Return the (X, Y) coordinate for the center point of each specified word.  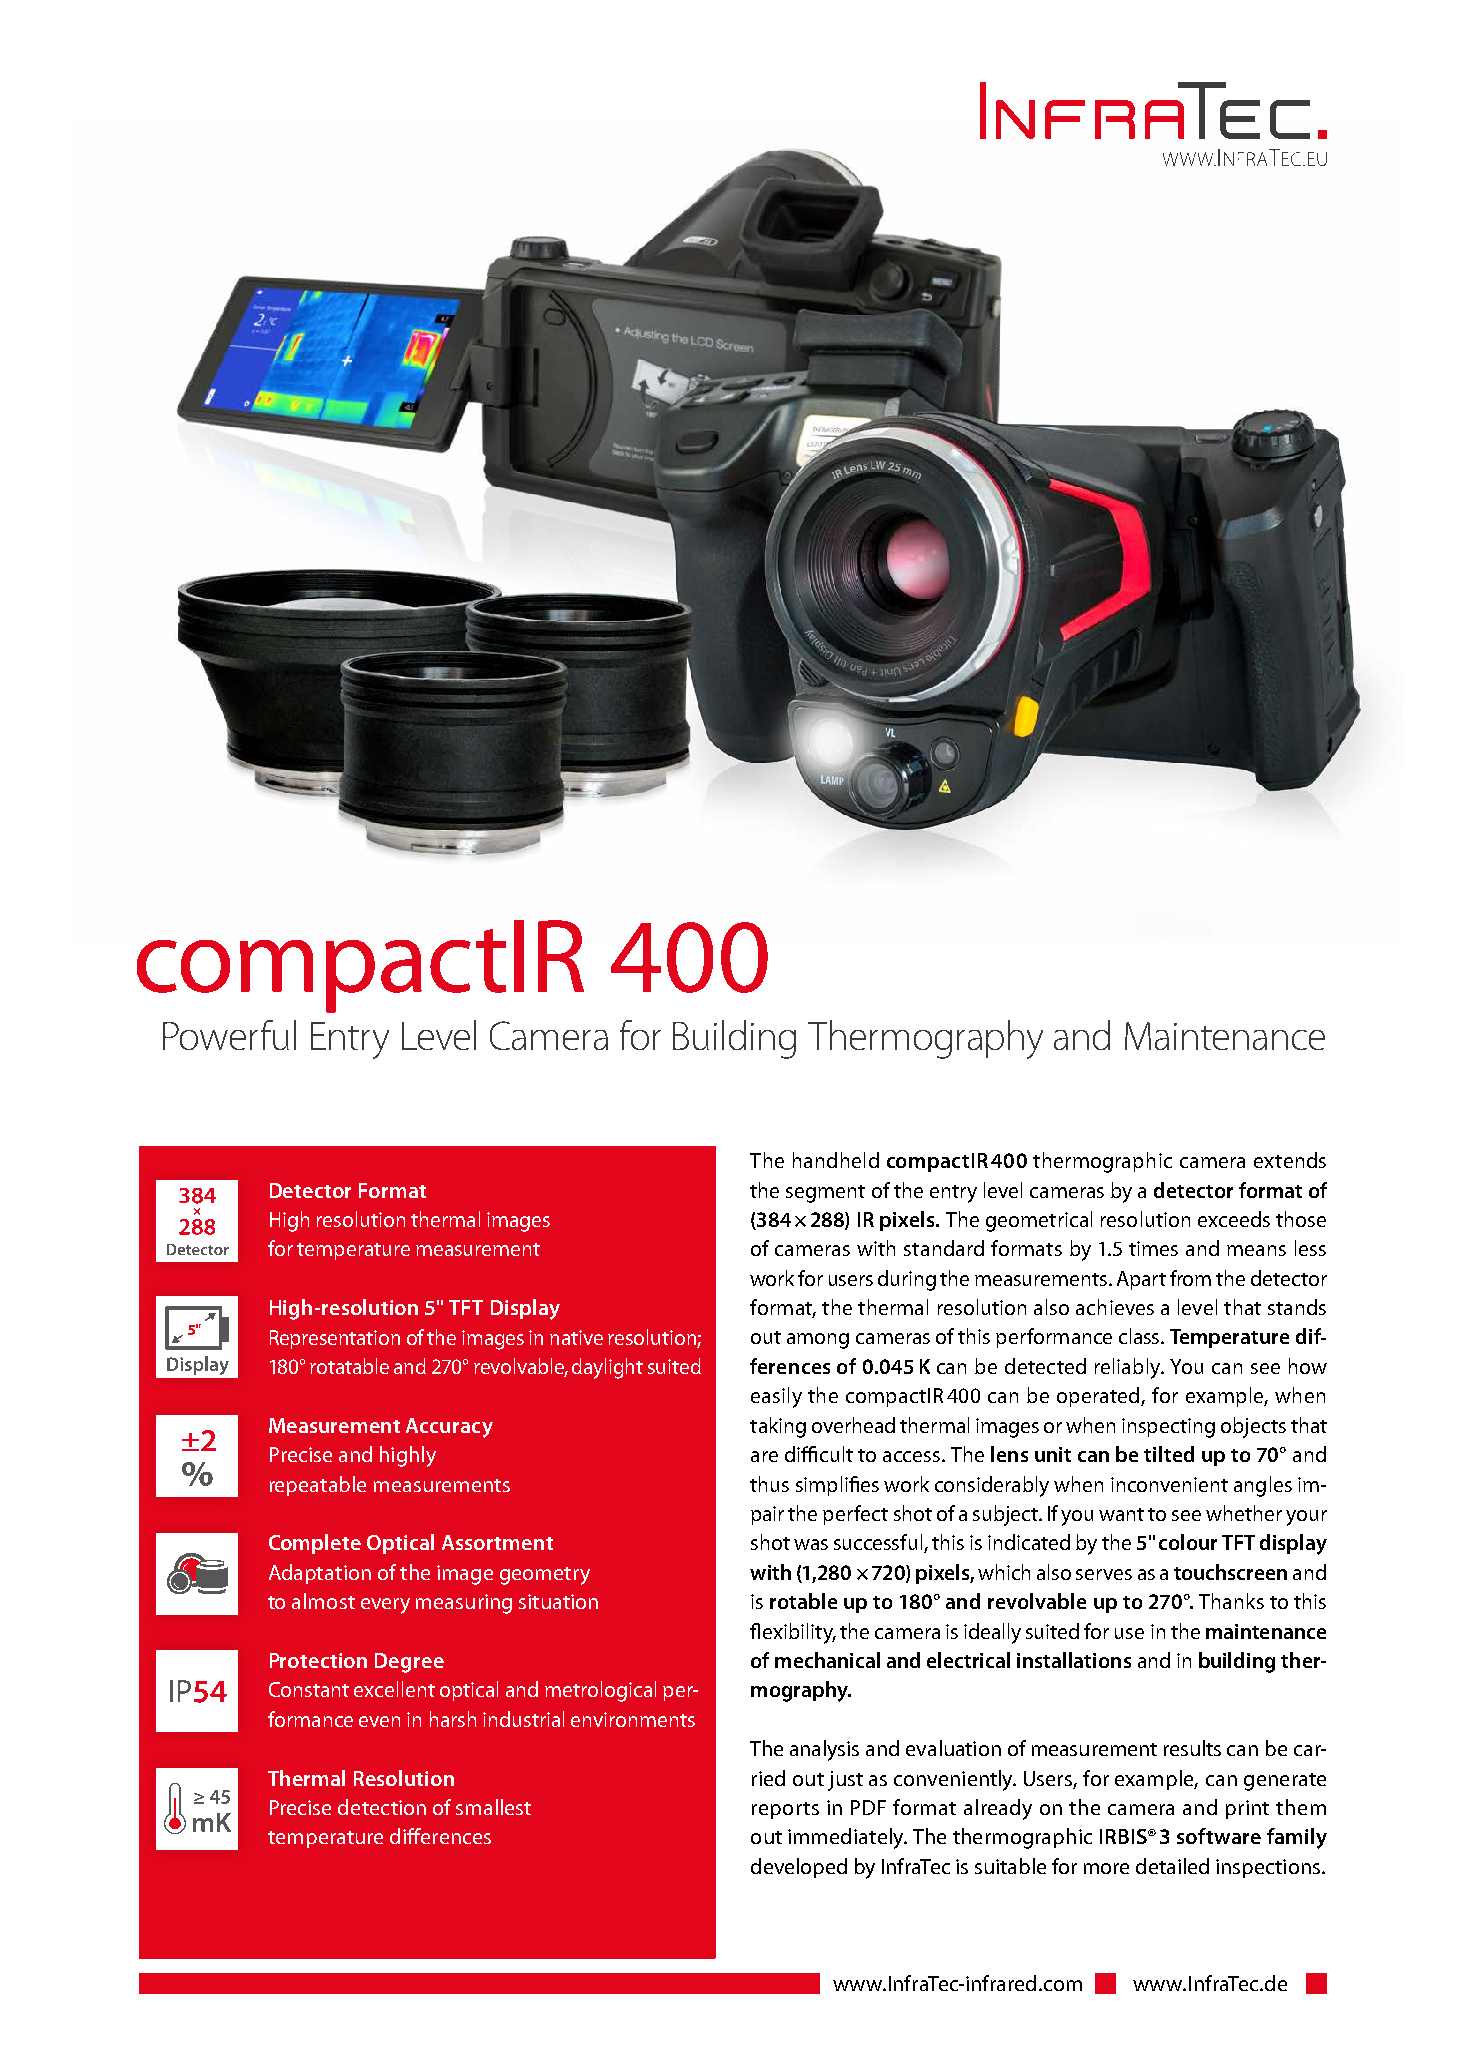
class (1140, 1336)
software (1219, 1836)
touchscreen (1230, 1572)
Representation (335, 1339)
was (811, 1544)
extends (1290, 1160)
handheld (836, 1160)
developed (799, 1868)
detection (382, 1807)
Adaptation (320, 1574)
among (818, 1341)
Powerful (229, 1035)
